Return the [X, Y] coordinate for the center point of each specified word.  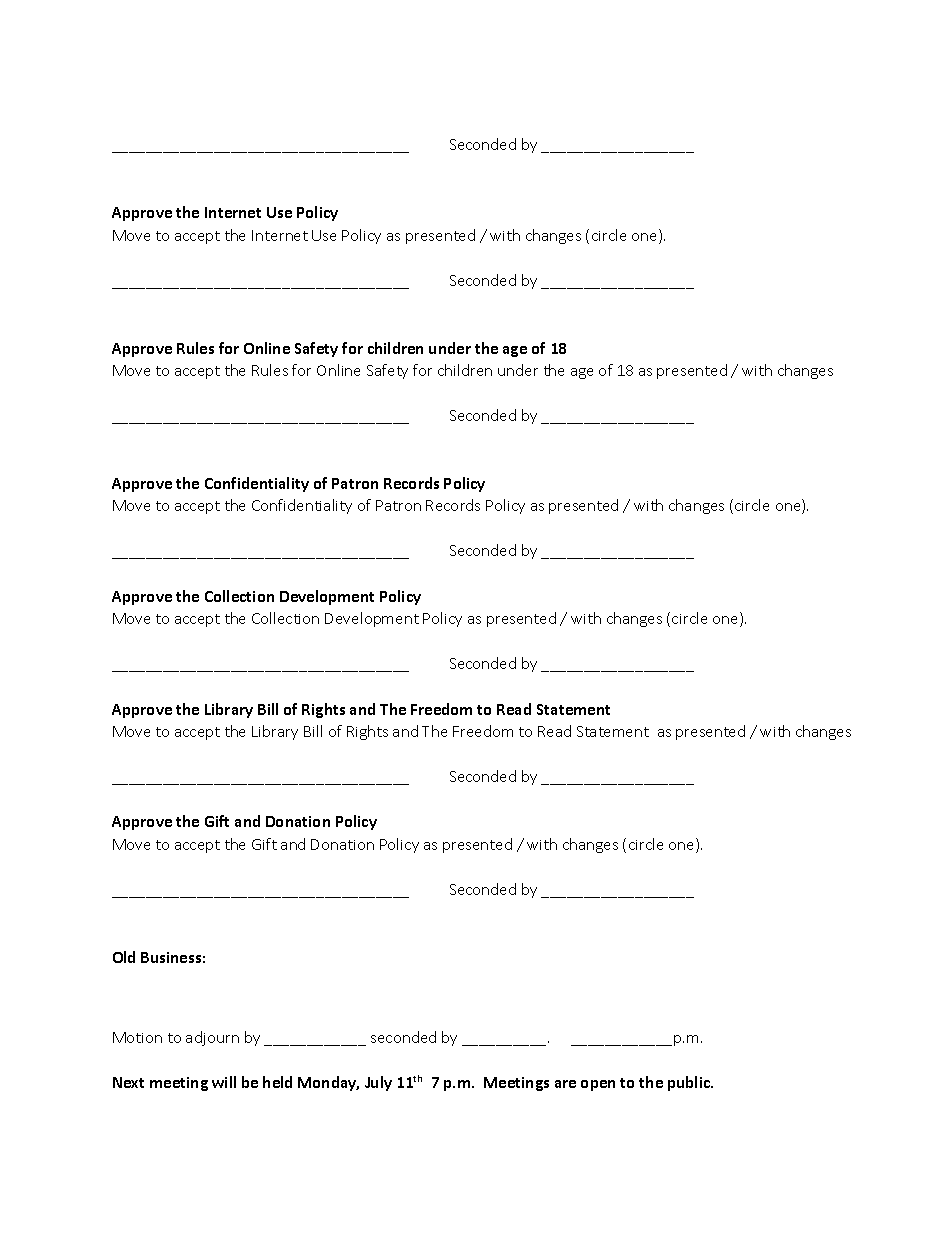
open [598, 1085]
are [565, 1084]
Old [124, 957]
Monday [328, 1083]
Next [128, 1082]
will [224, 1082]
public [690, 1083]
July [378, 1083]
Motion [137, 1037]
